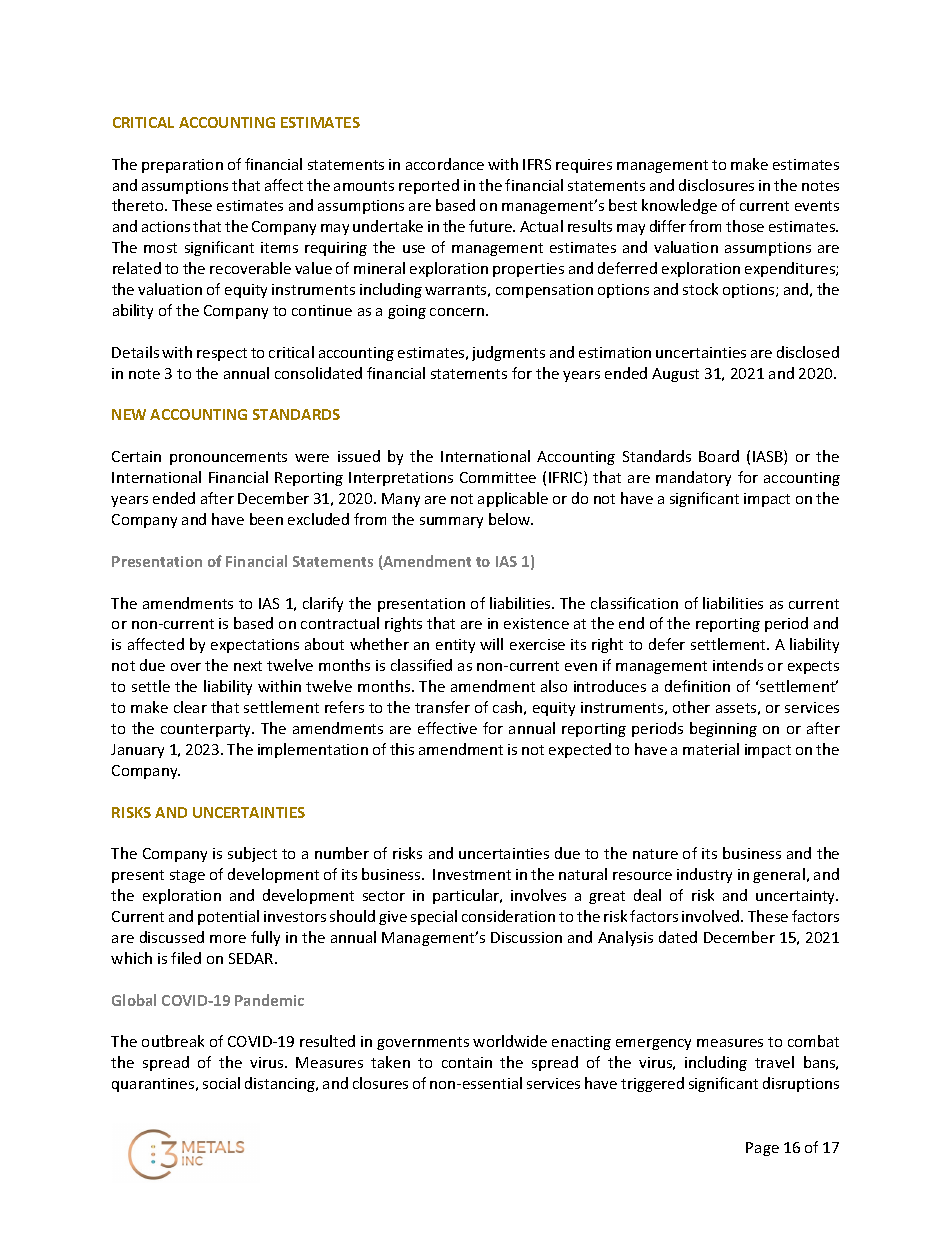 This screenshot has width=952, height=1233. What do you see at coordinates (693, 478) in the screenshot?
I see `mandatory` at bounding box center [693, 478].
